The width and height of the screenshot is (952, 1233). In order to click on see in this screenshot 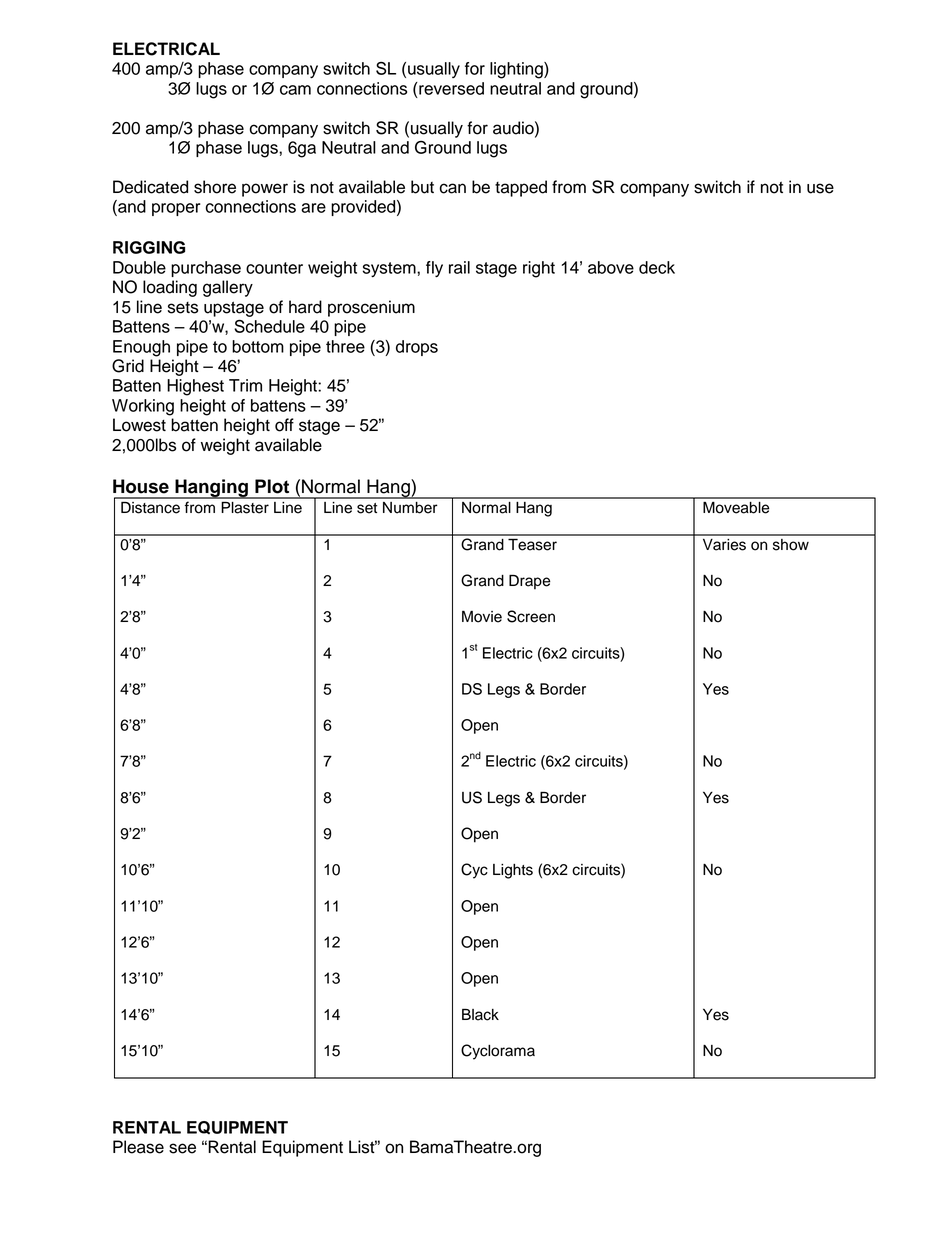, I will do `click(182, 1148)`.
